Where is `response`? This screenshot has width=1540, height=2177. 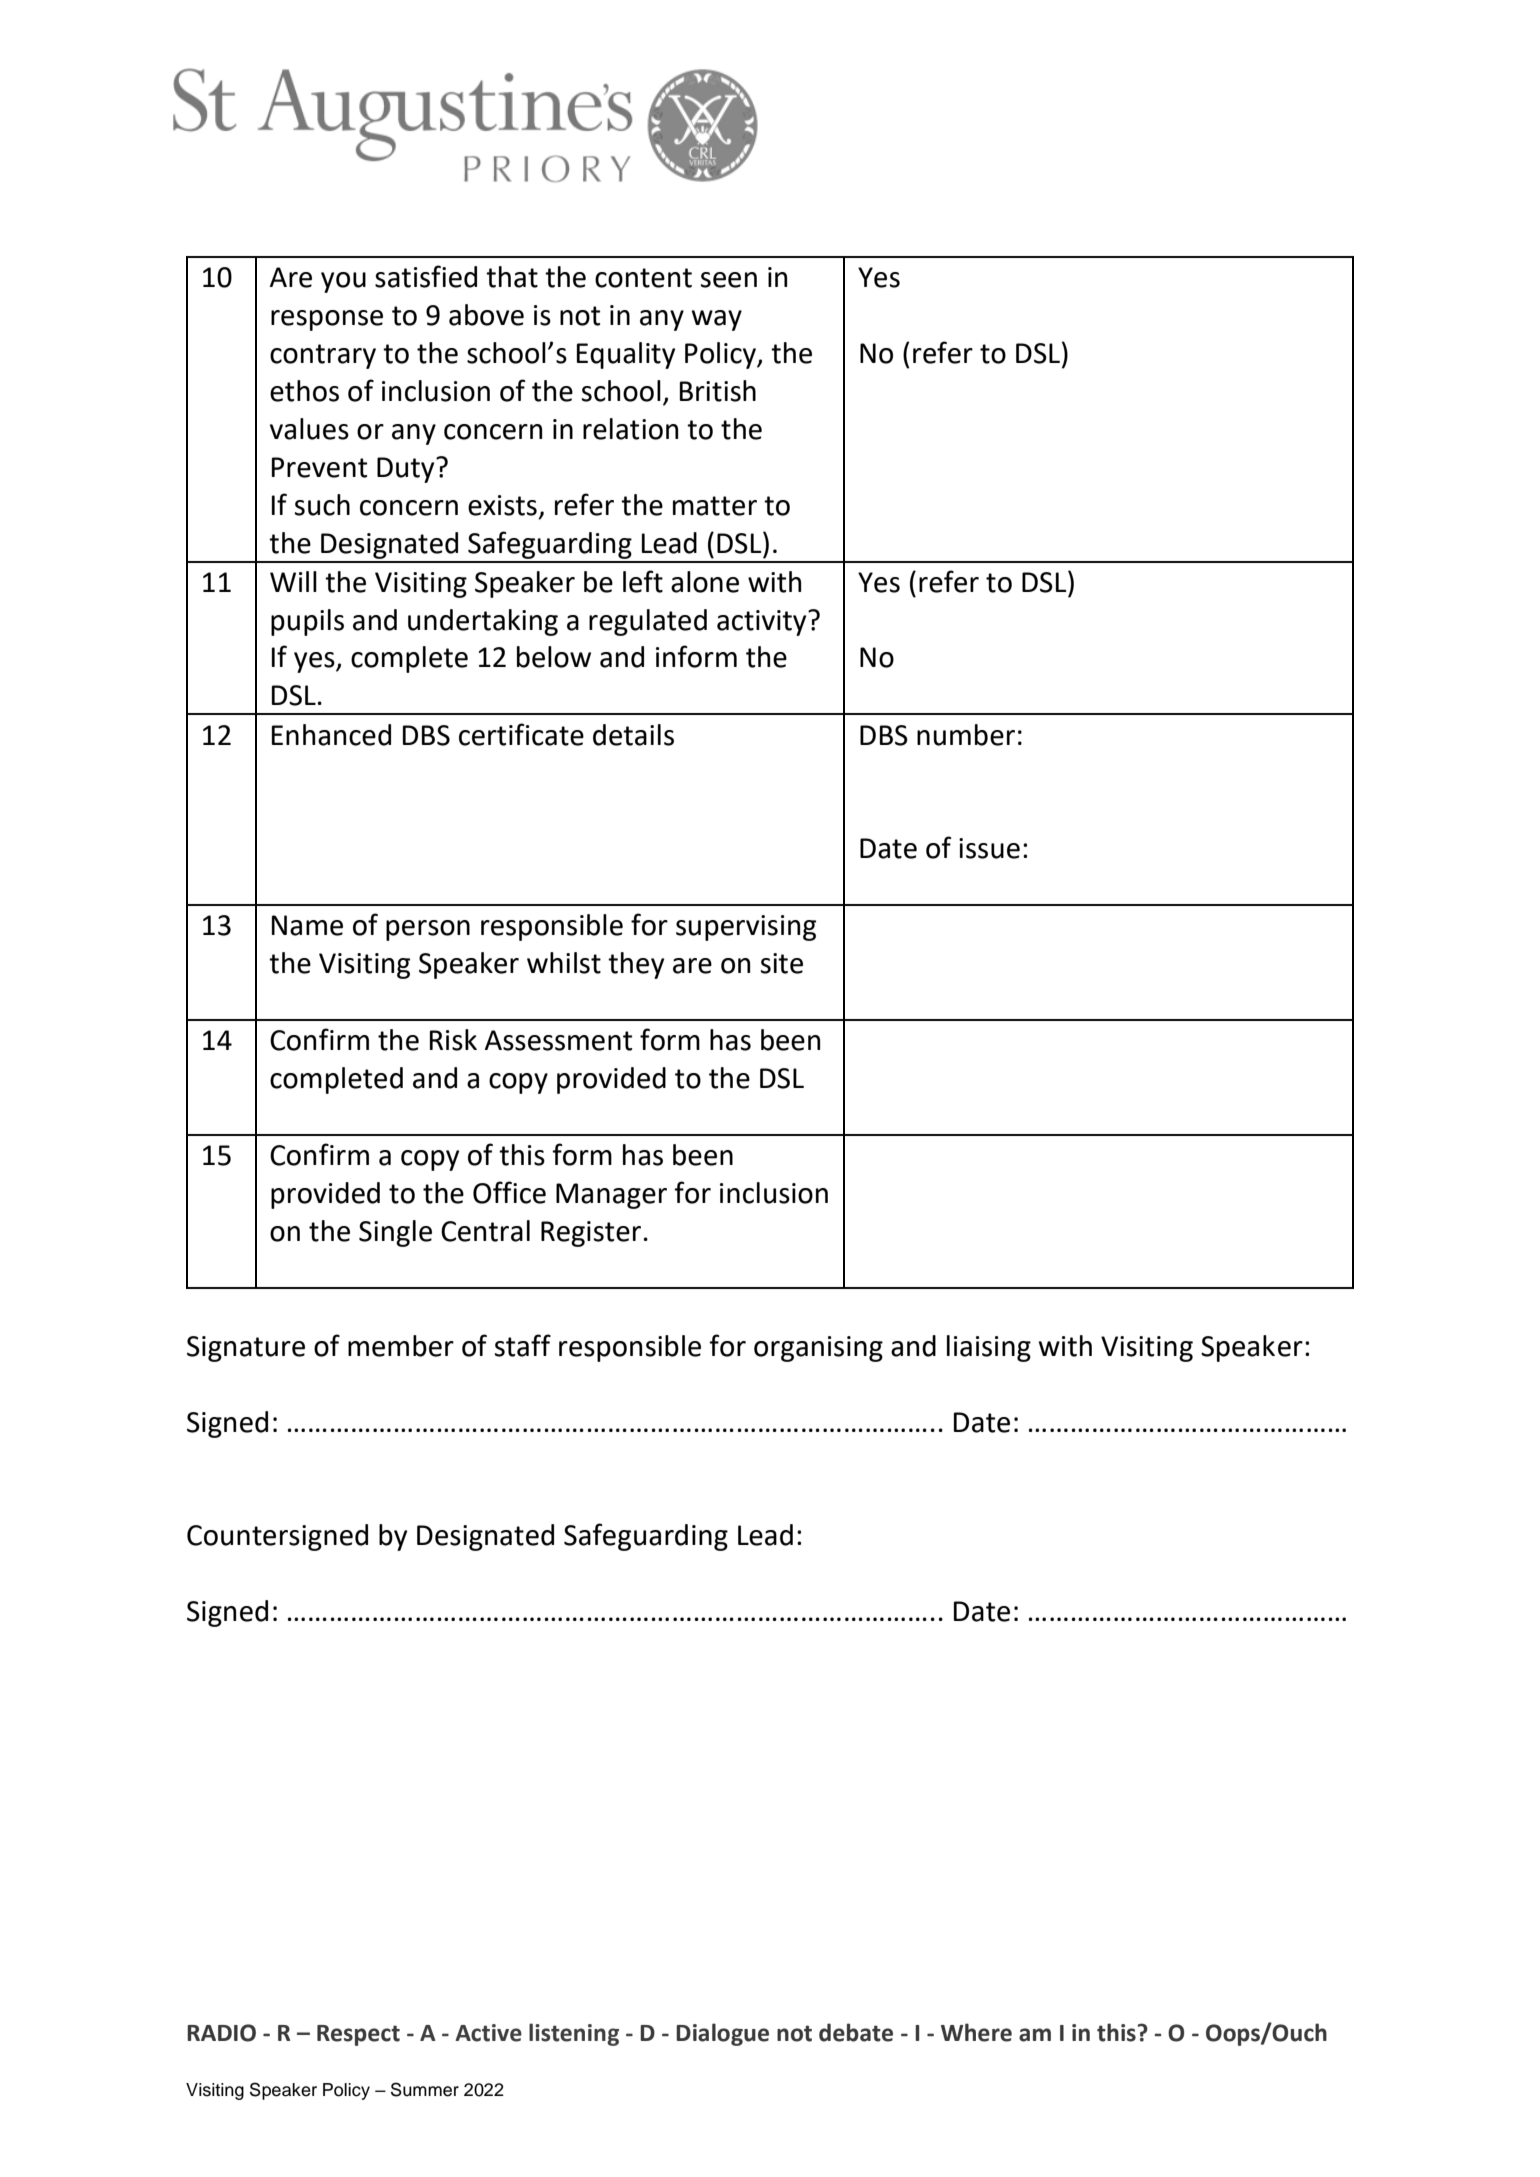
response is located at coordinates (327, 320).
